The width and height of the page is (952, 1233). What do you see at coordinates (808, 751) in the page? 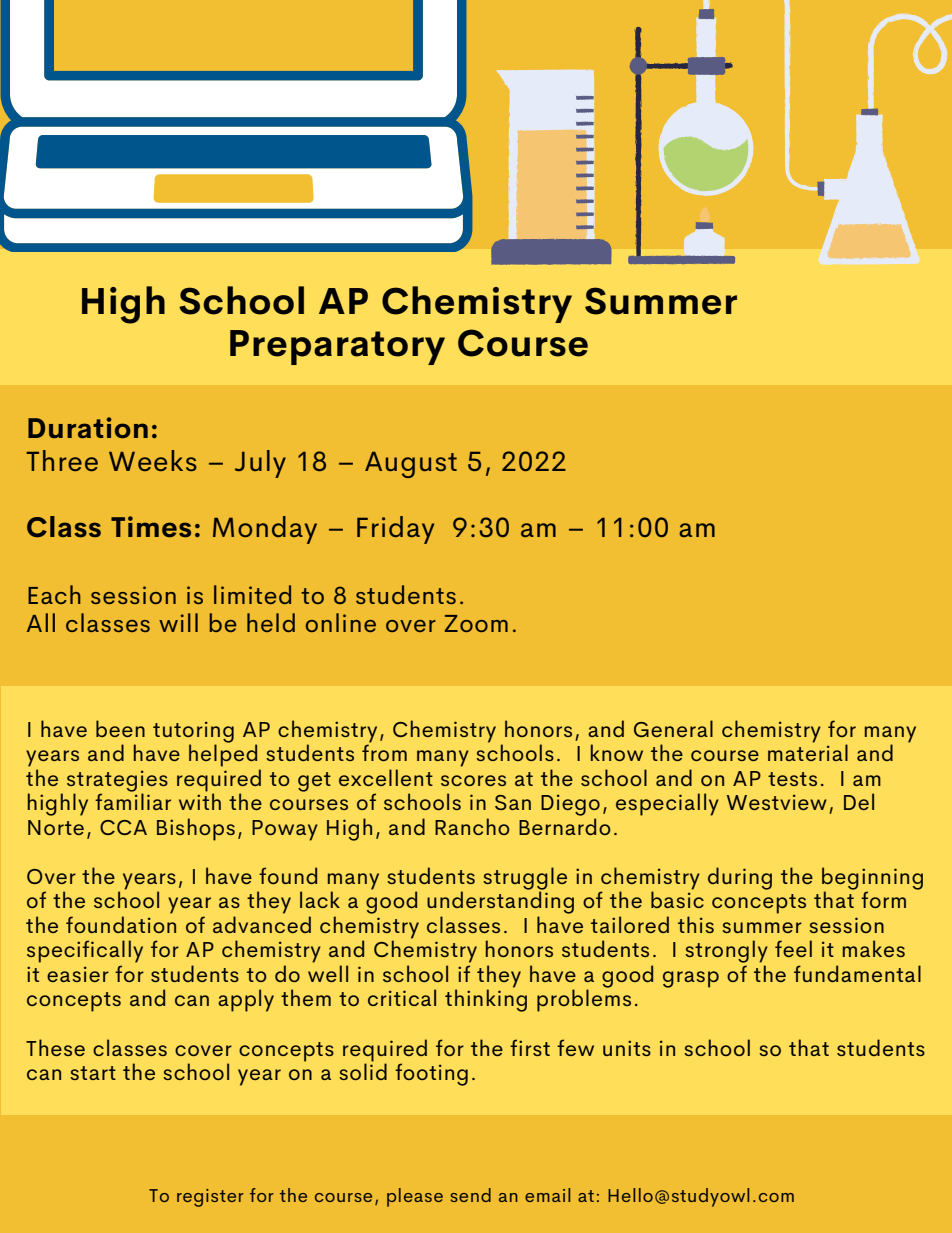
I see `material` at bounding box center [808, 751].
